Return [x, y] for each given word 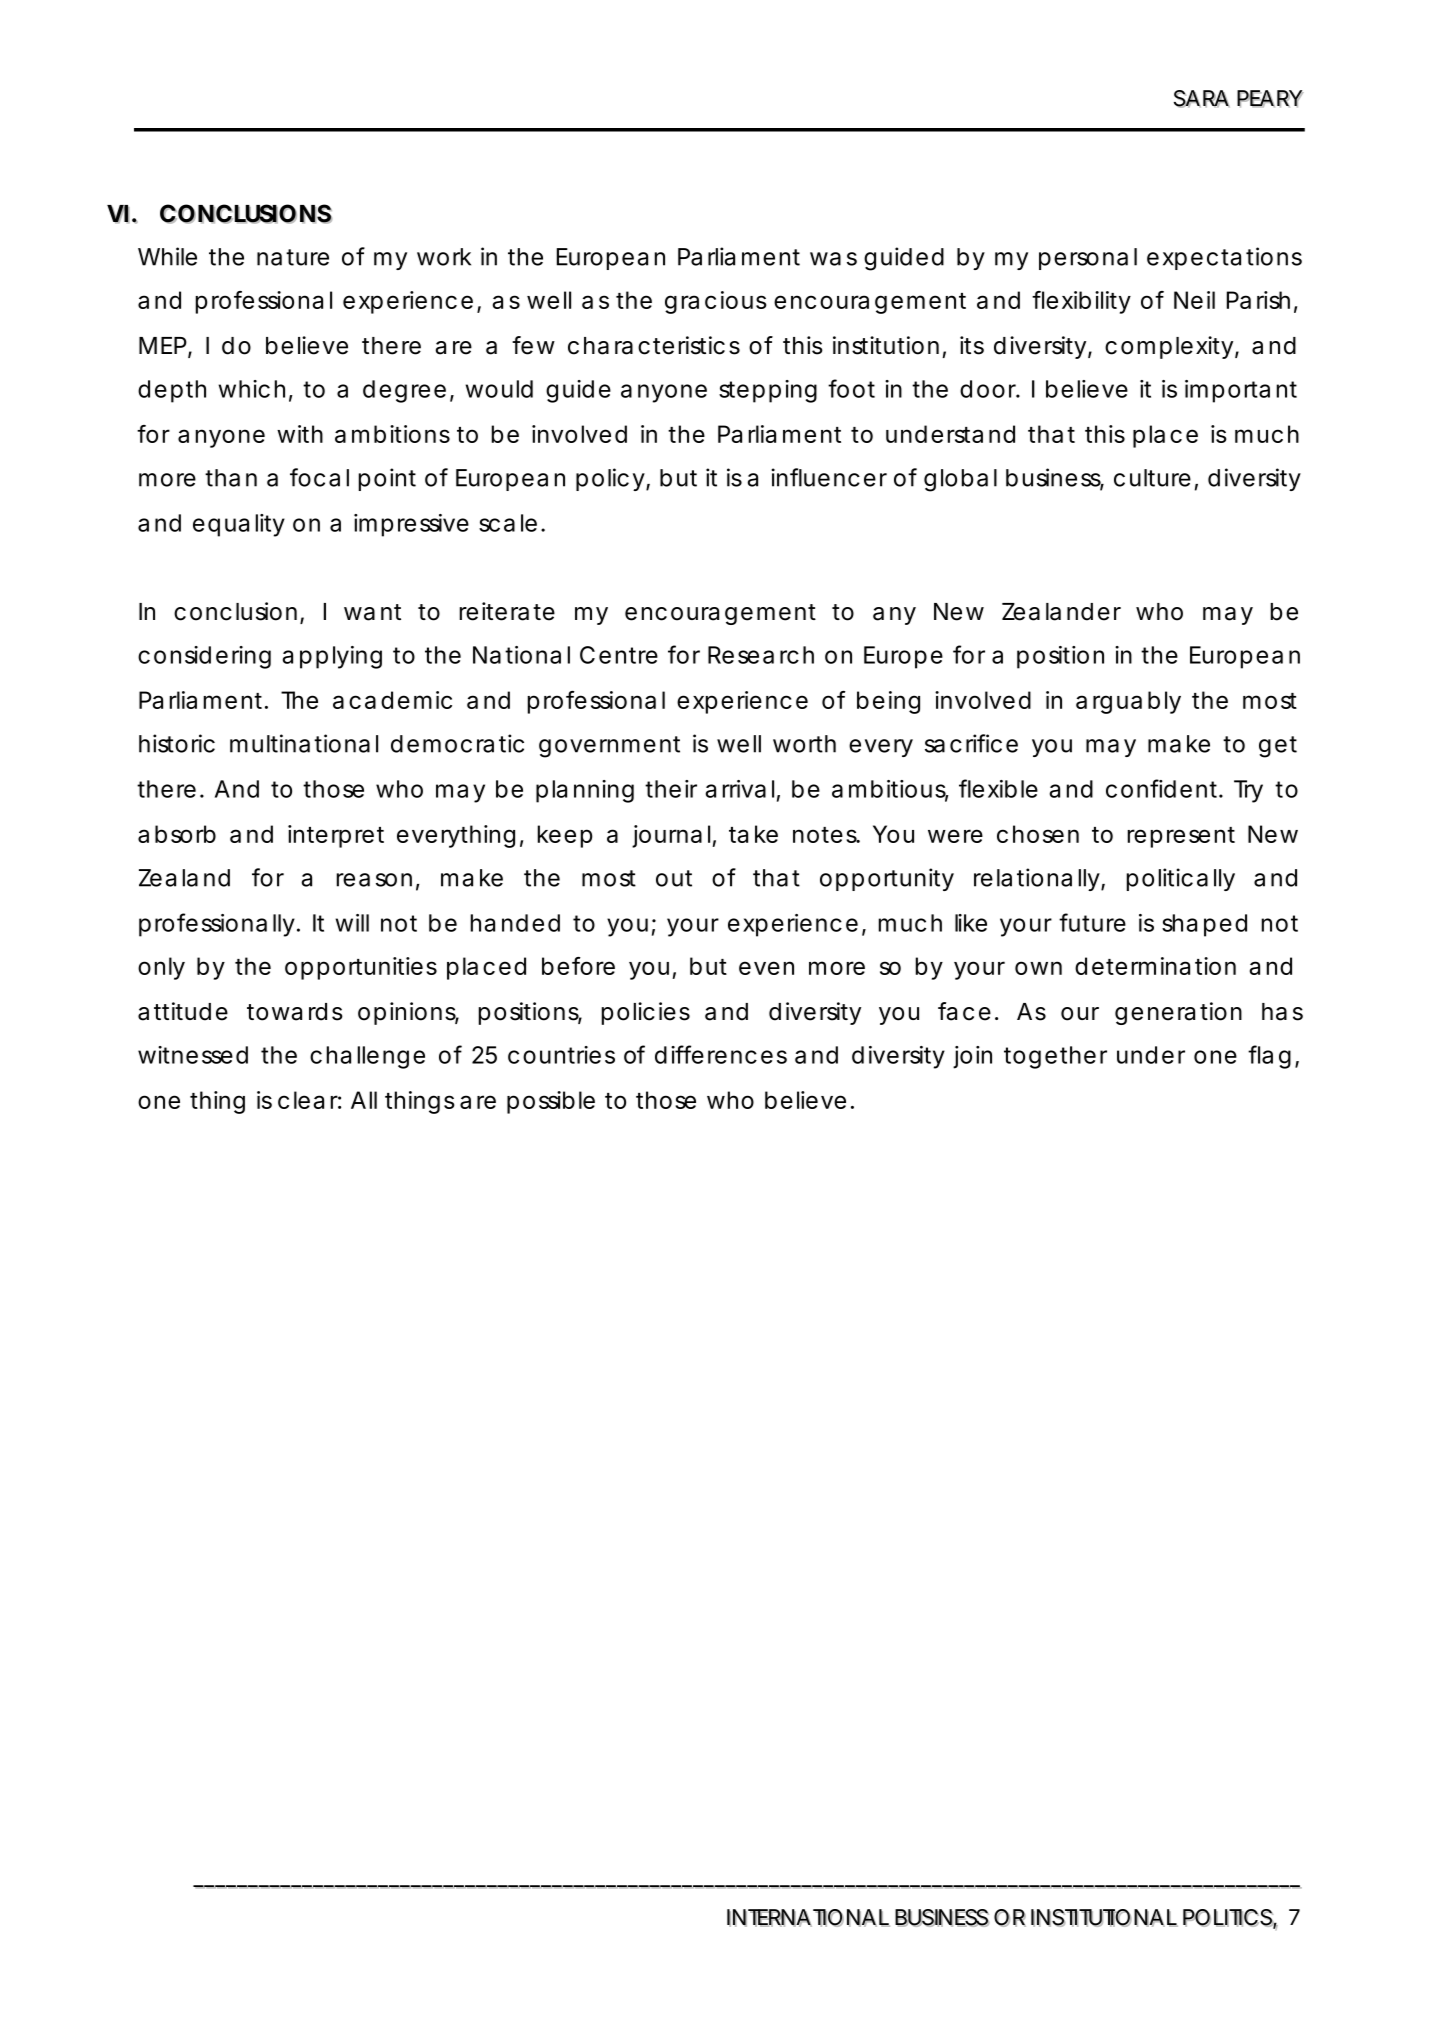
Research [761, 655]
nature [293, 257]
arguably [1128, 702]
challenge [367, 1057]
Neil [1194, 300]
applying [332, 657]
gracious [716, 302]
